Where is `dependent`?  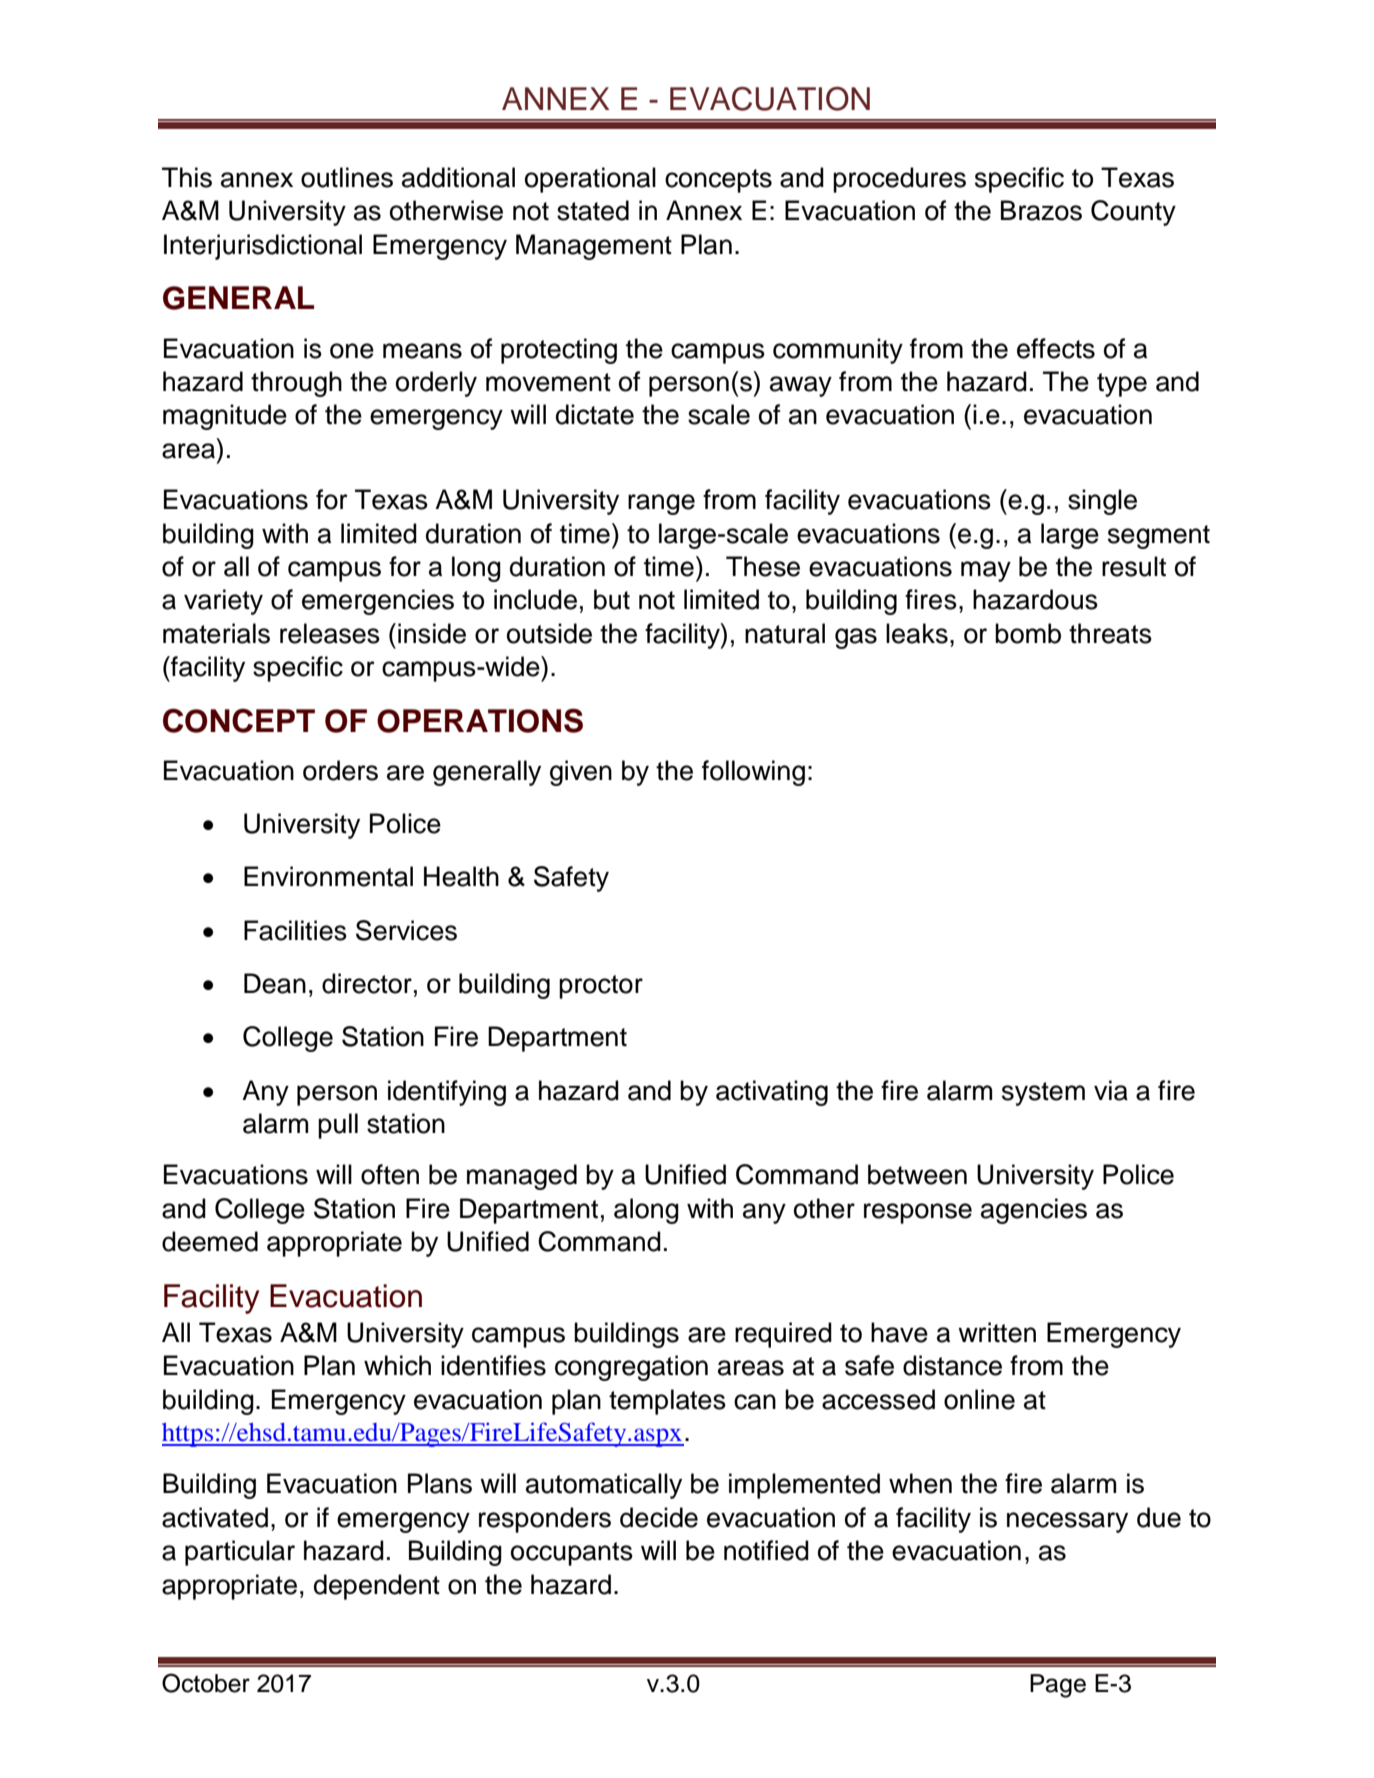
dependent is located at coordinates (377, 1587).
